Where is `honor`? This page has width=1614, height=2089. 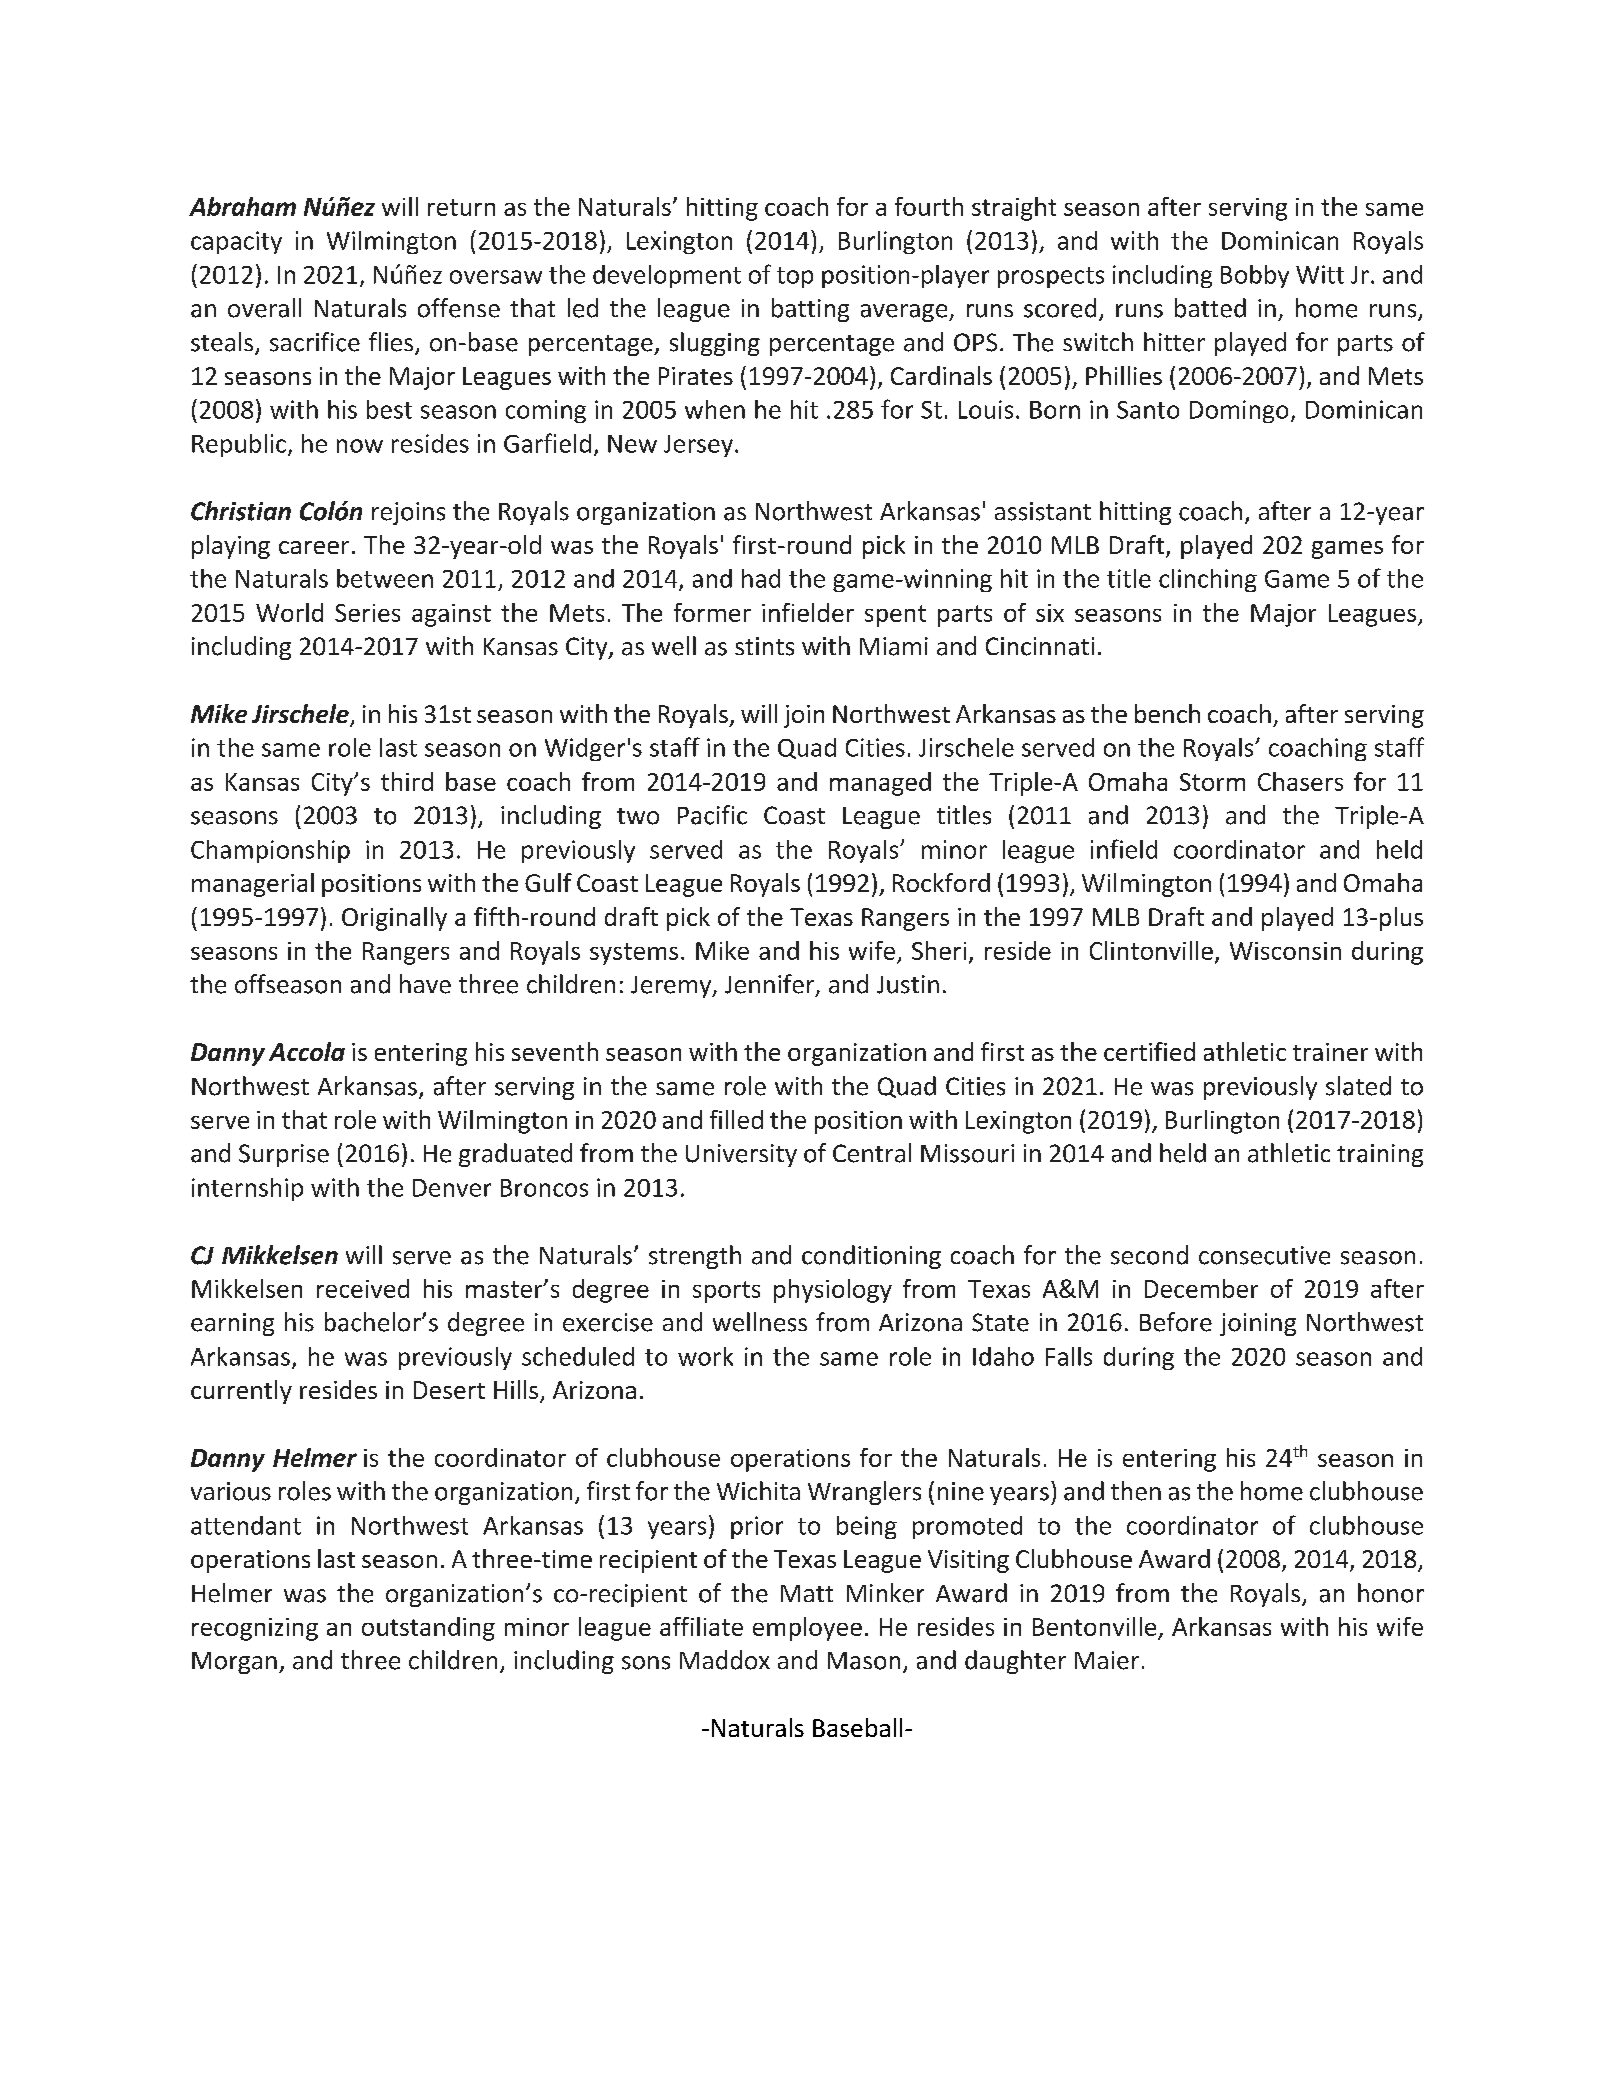 honor is located at coordinates (1391, 1593).
